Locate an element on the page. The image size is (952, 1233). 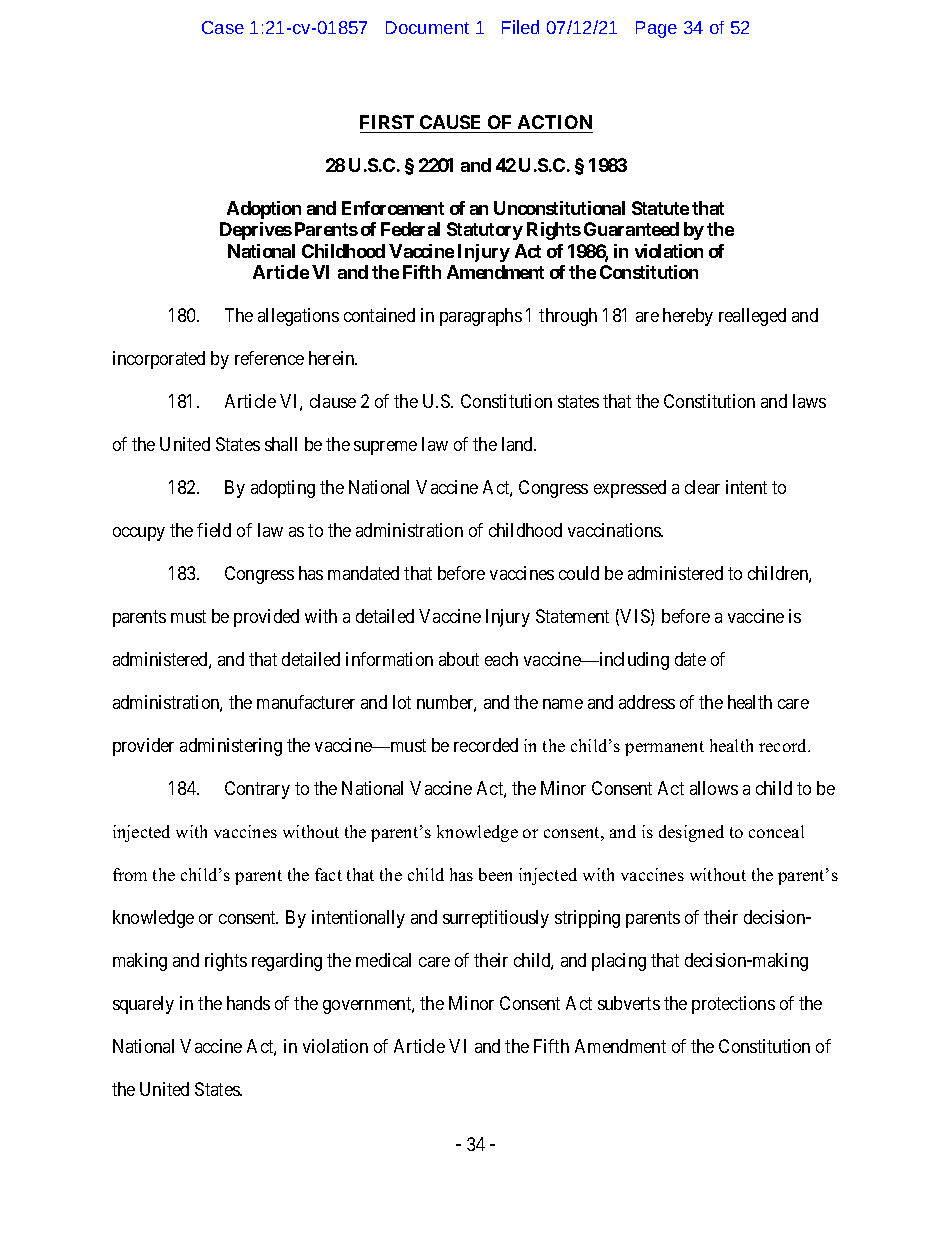
address is located at coordinates (647, 702).
